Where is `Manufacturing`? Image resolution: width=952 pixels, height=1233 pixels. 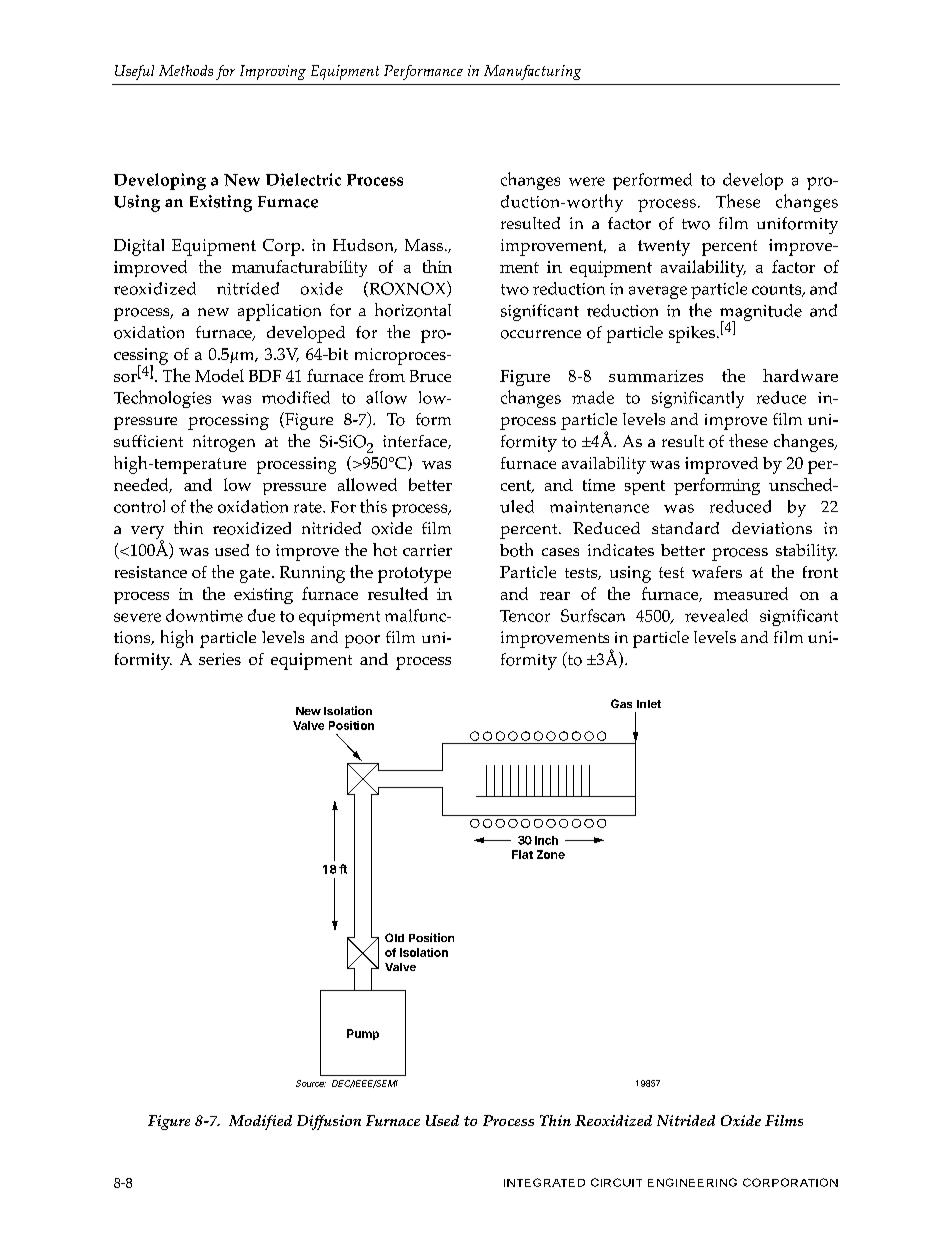 Manufacturing is located at coordinates (532, 72).
